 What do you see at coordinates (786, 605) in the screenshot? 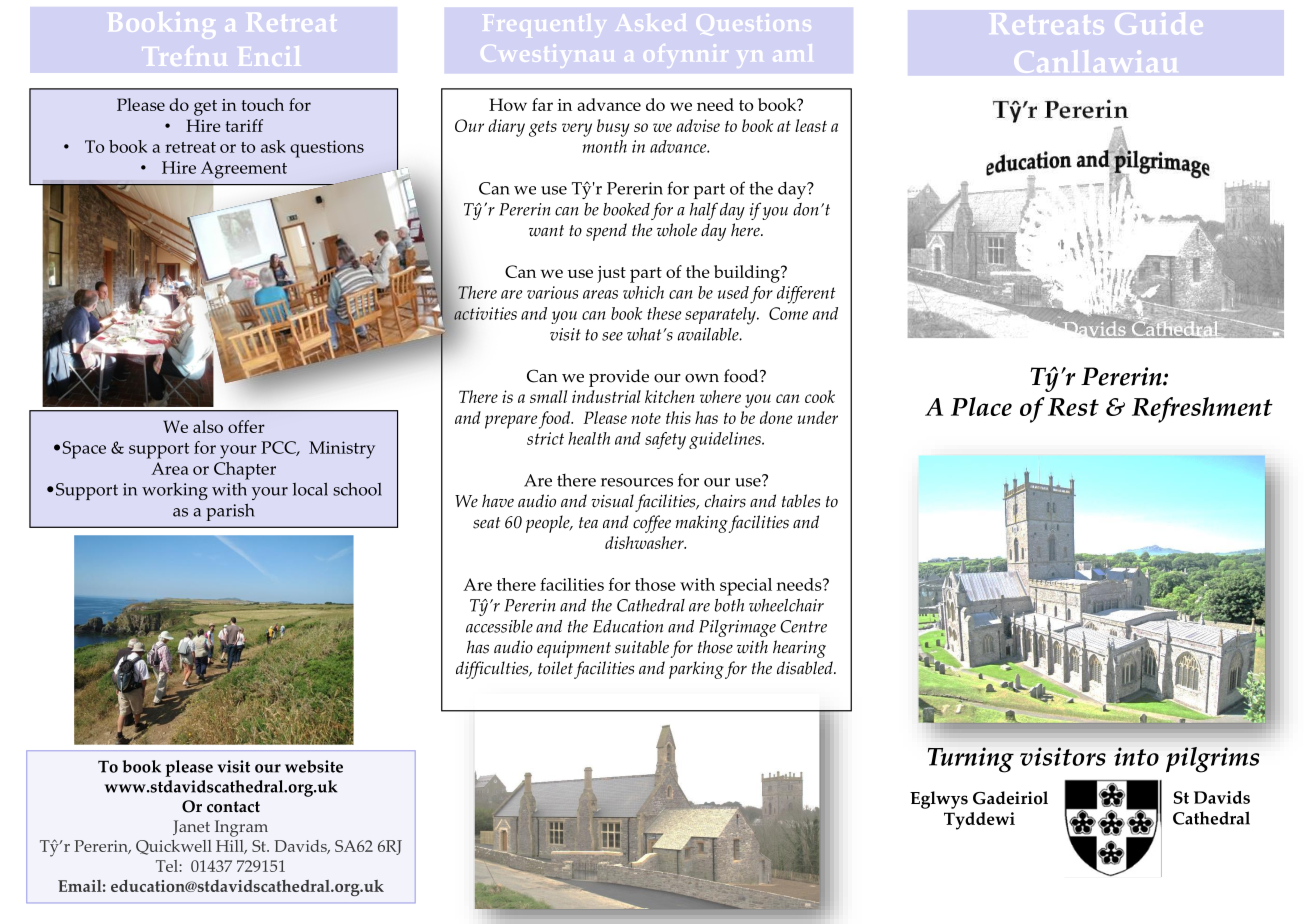
I see `wheelchair` at bounding box center [786, 605].
